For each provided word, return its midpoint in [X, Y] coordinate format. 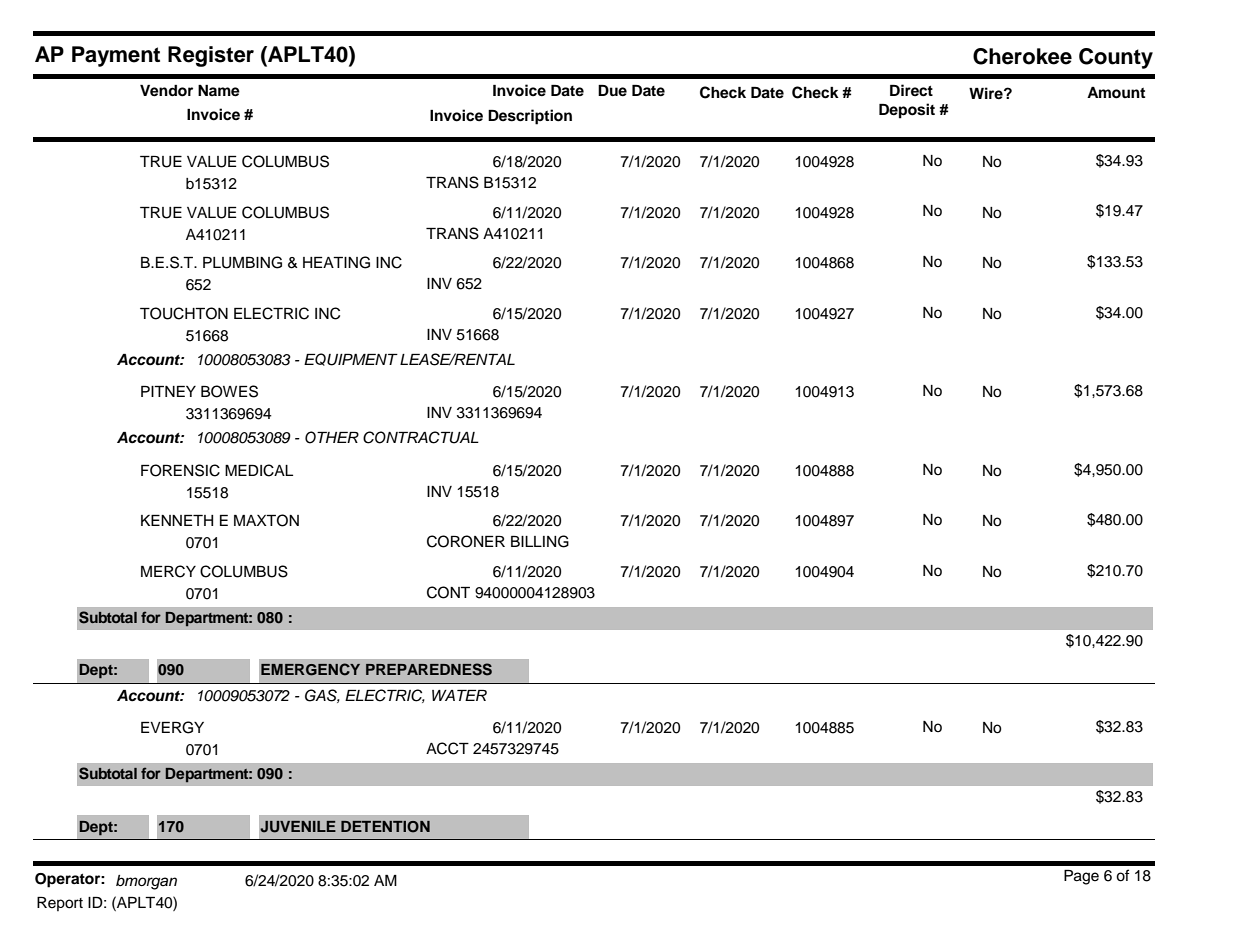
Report [60, 904]
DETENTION [385, 827]
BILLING [540, 541]
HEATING [336, 262]
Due [612, 90]
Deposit [907, 111]
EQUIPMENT [351, 359]
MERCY [168, 571]
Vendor [166, 91]
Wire [987, 93]
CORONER [466, 541]
